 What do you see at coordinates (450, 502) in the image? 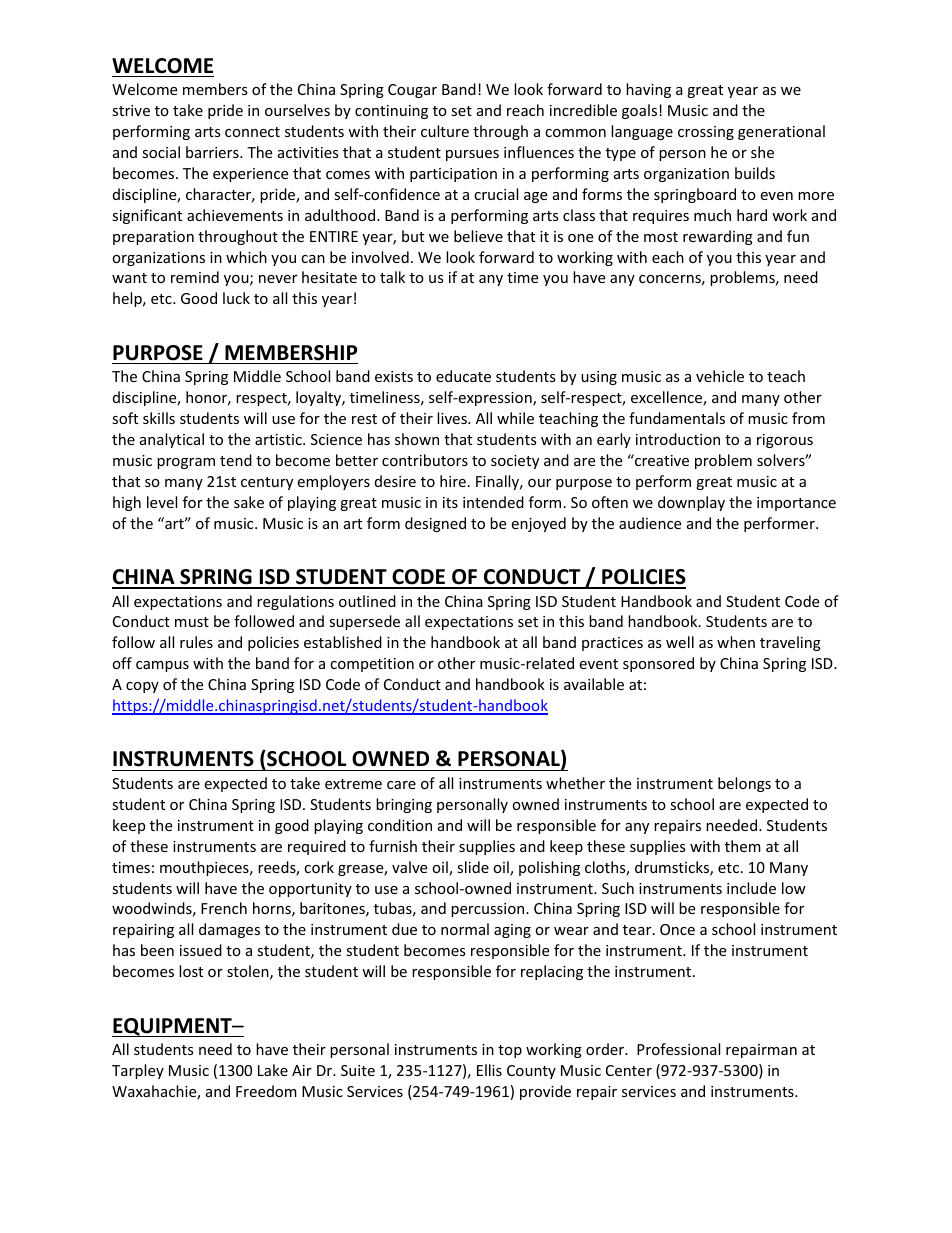
I see `its` at bounding box center [450, 502].
